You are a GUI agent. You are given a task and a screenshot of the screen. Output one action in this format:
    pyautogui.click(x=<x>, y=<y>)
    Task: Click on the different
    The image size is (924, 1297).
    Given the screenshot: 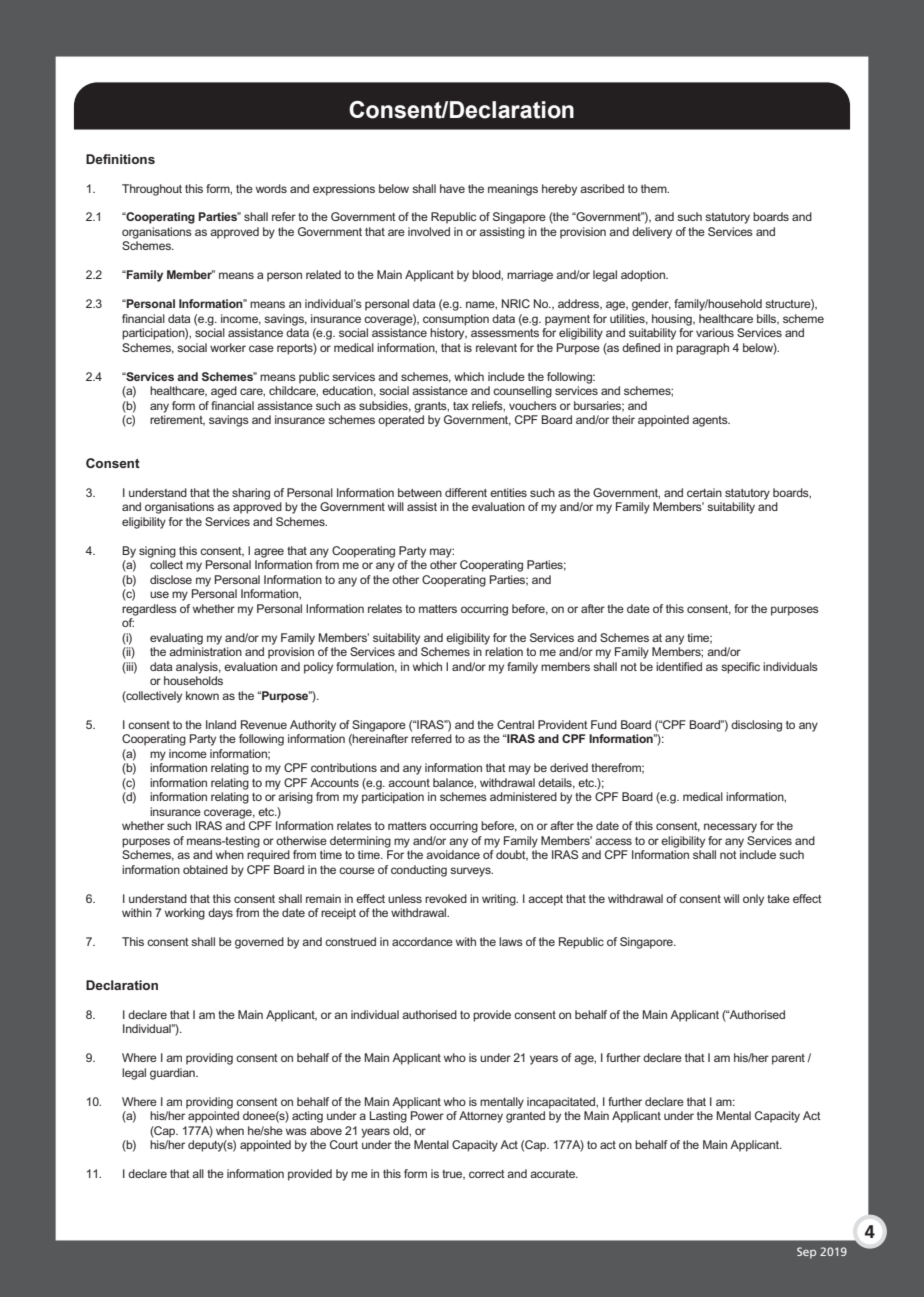 What is the action you would take?
    pyautogui.click(x=466, y=492)
